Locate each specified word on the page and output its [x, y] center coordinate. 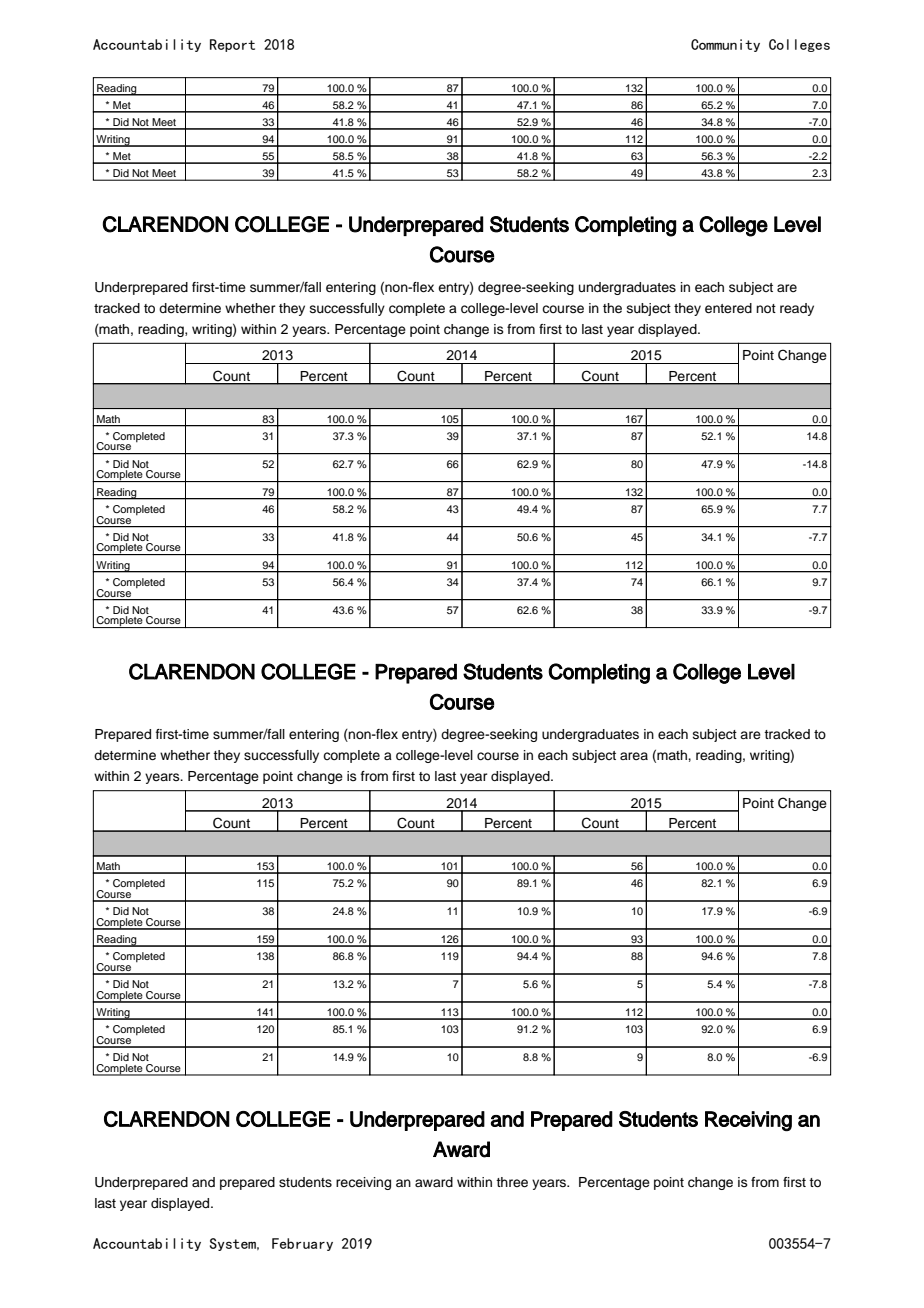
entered [728, 308]
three [512, 1182]
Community [725, 45]
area [634, 756]
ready [797, 309]
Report [232, 45]
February [302, 1244]
